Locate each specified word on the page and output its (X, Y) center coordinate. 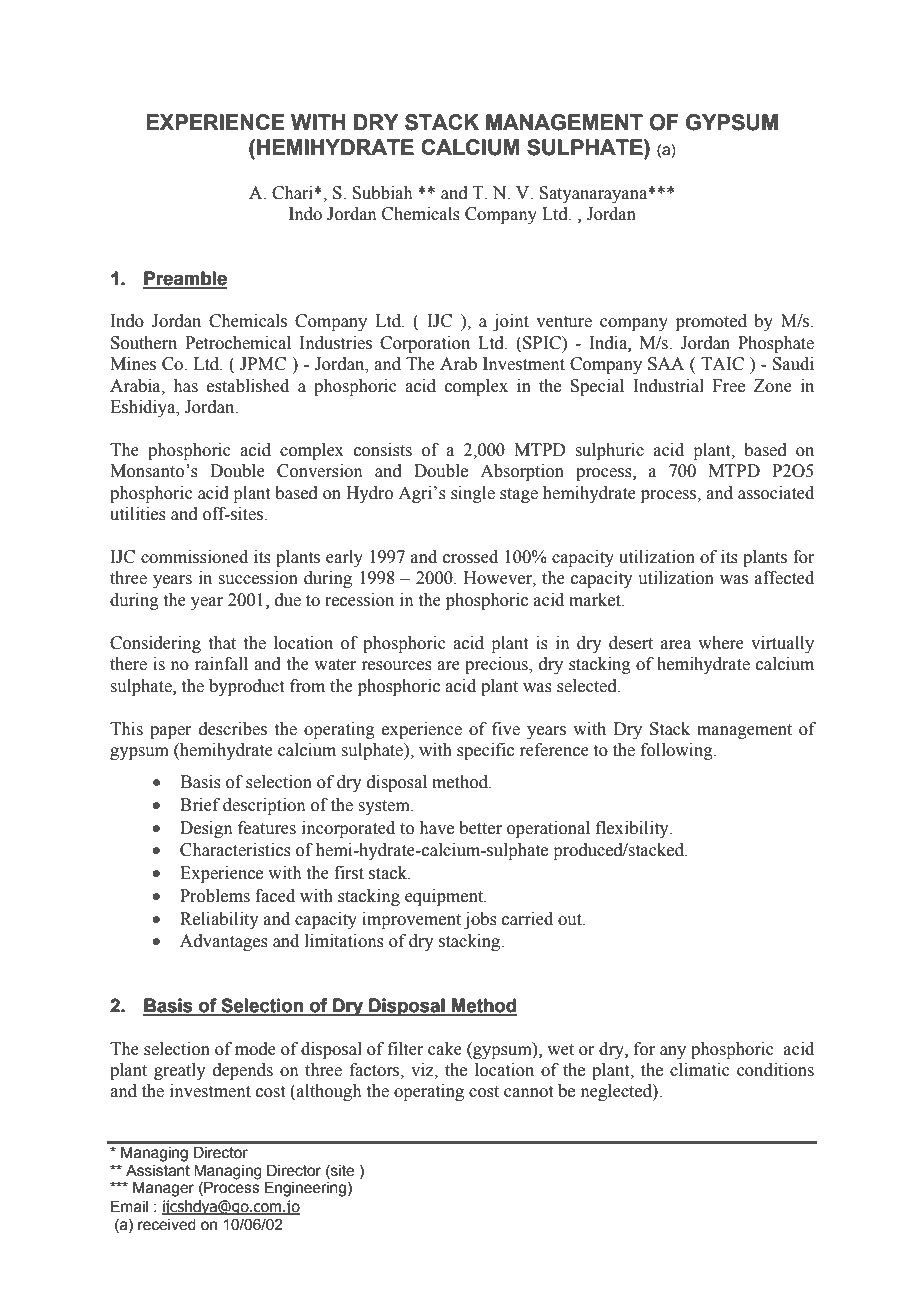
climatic (700, 1070)
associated (776, 493)
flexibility (633, 829)
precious (497, 665)
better (480, 828)
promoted (711, 322)
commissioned (194, 557)
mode (255, 1049)
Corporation (425, 344)
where (721, 643)
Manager (163, 1189)
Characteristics (235, 850)
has (185, 386)
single (473, 494)
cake (445, 1049)
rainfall (221, 664)
